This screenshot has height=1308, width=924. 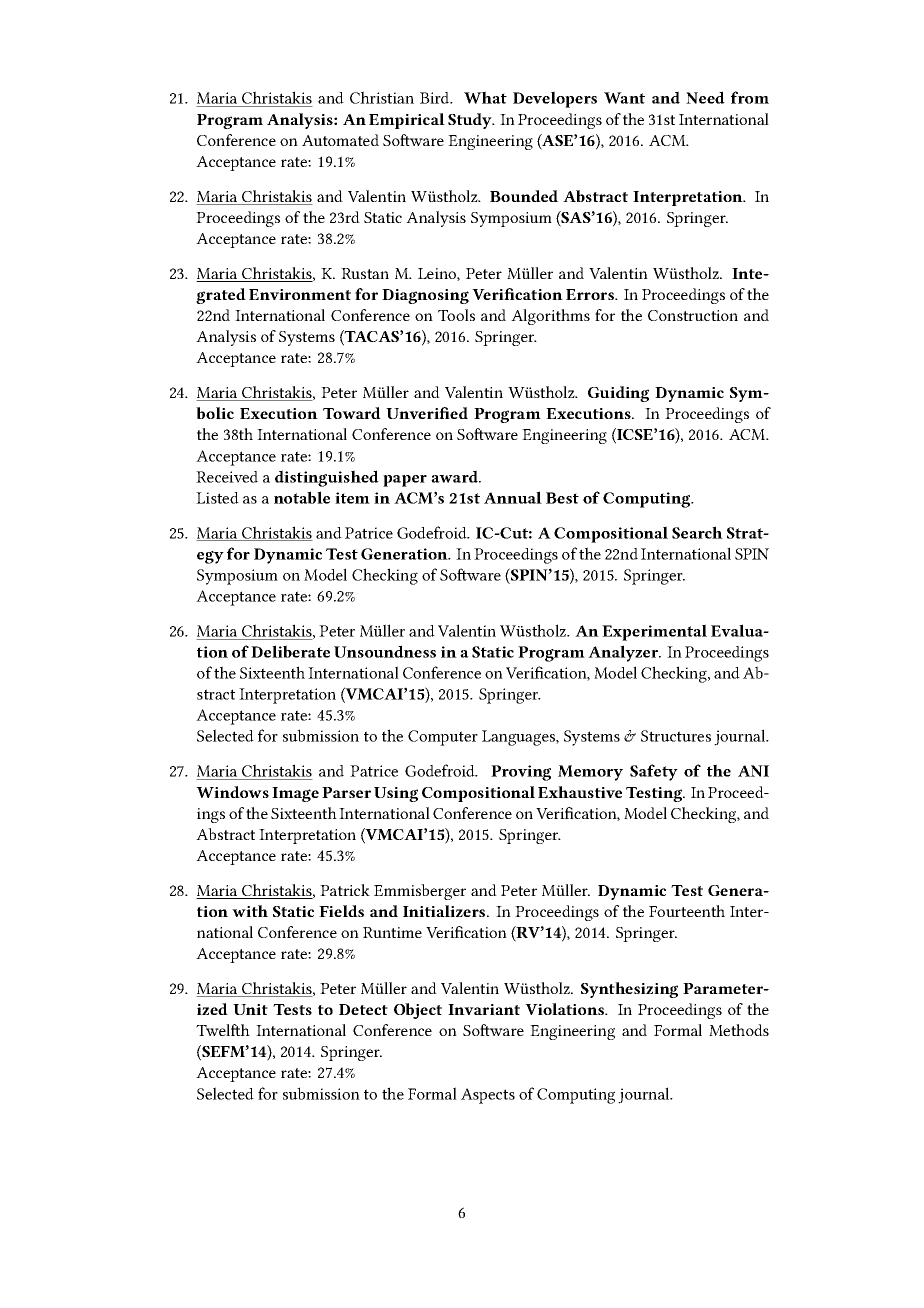 I want to click on Need, so click(x=705, y=97).
